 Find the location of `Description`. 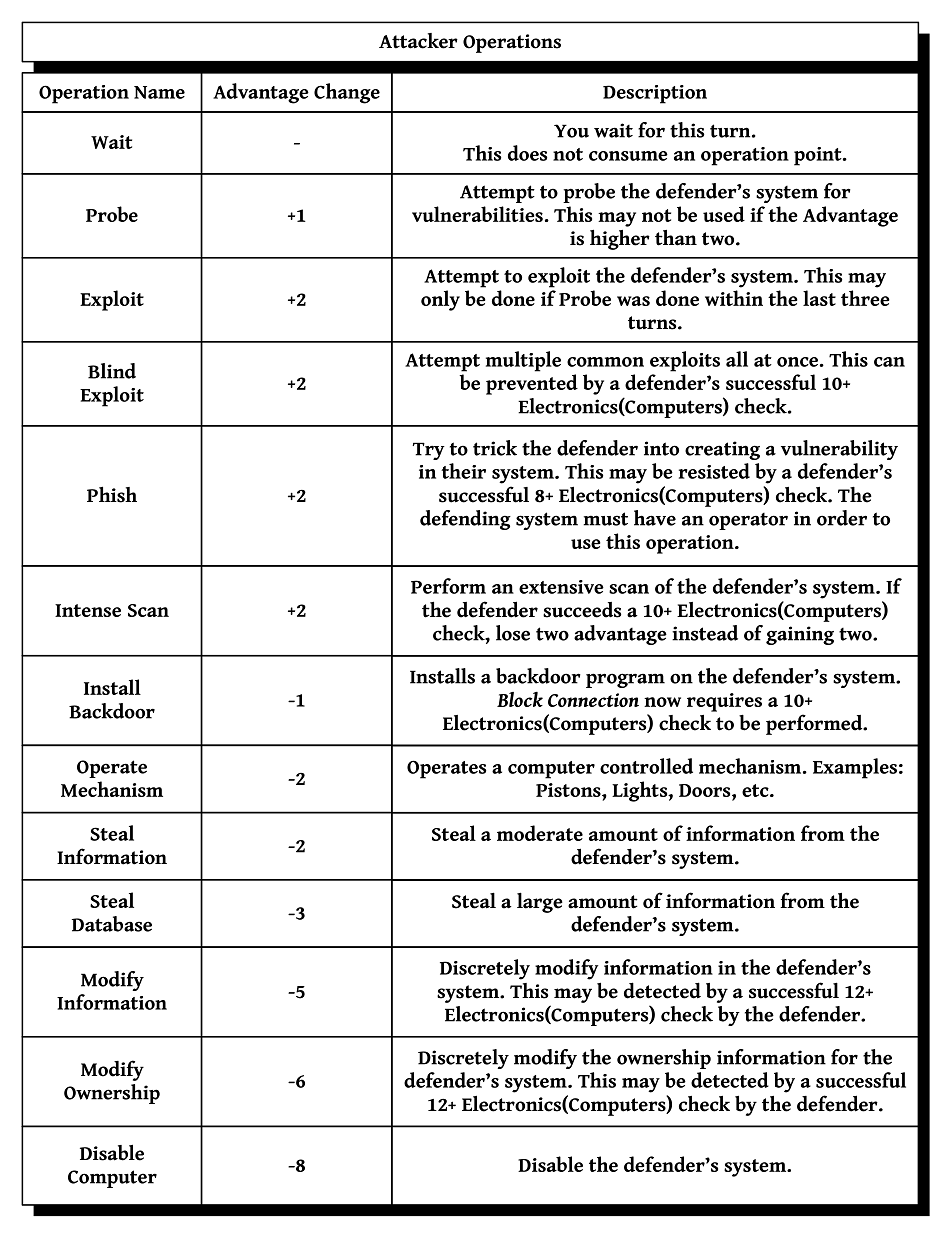

Description is located at coordinates (655, 94).
